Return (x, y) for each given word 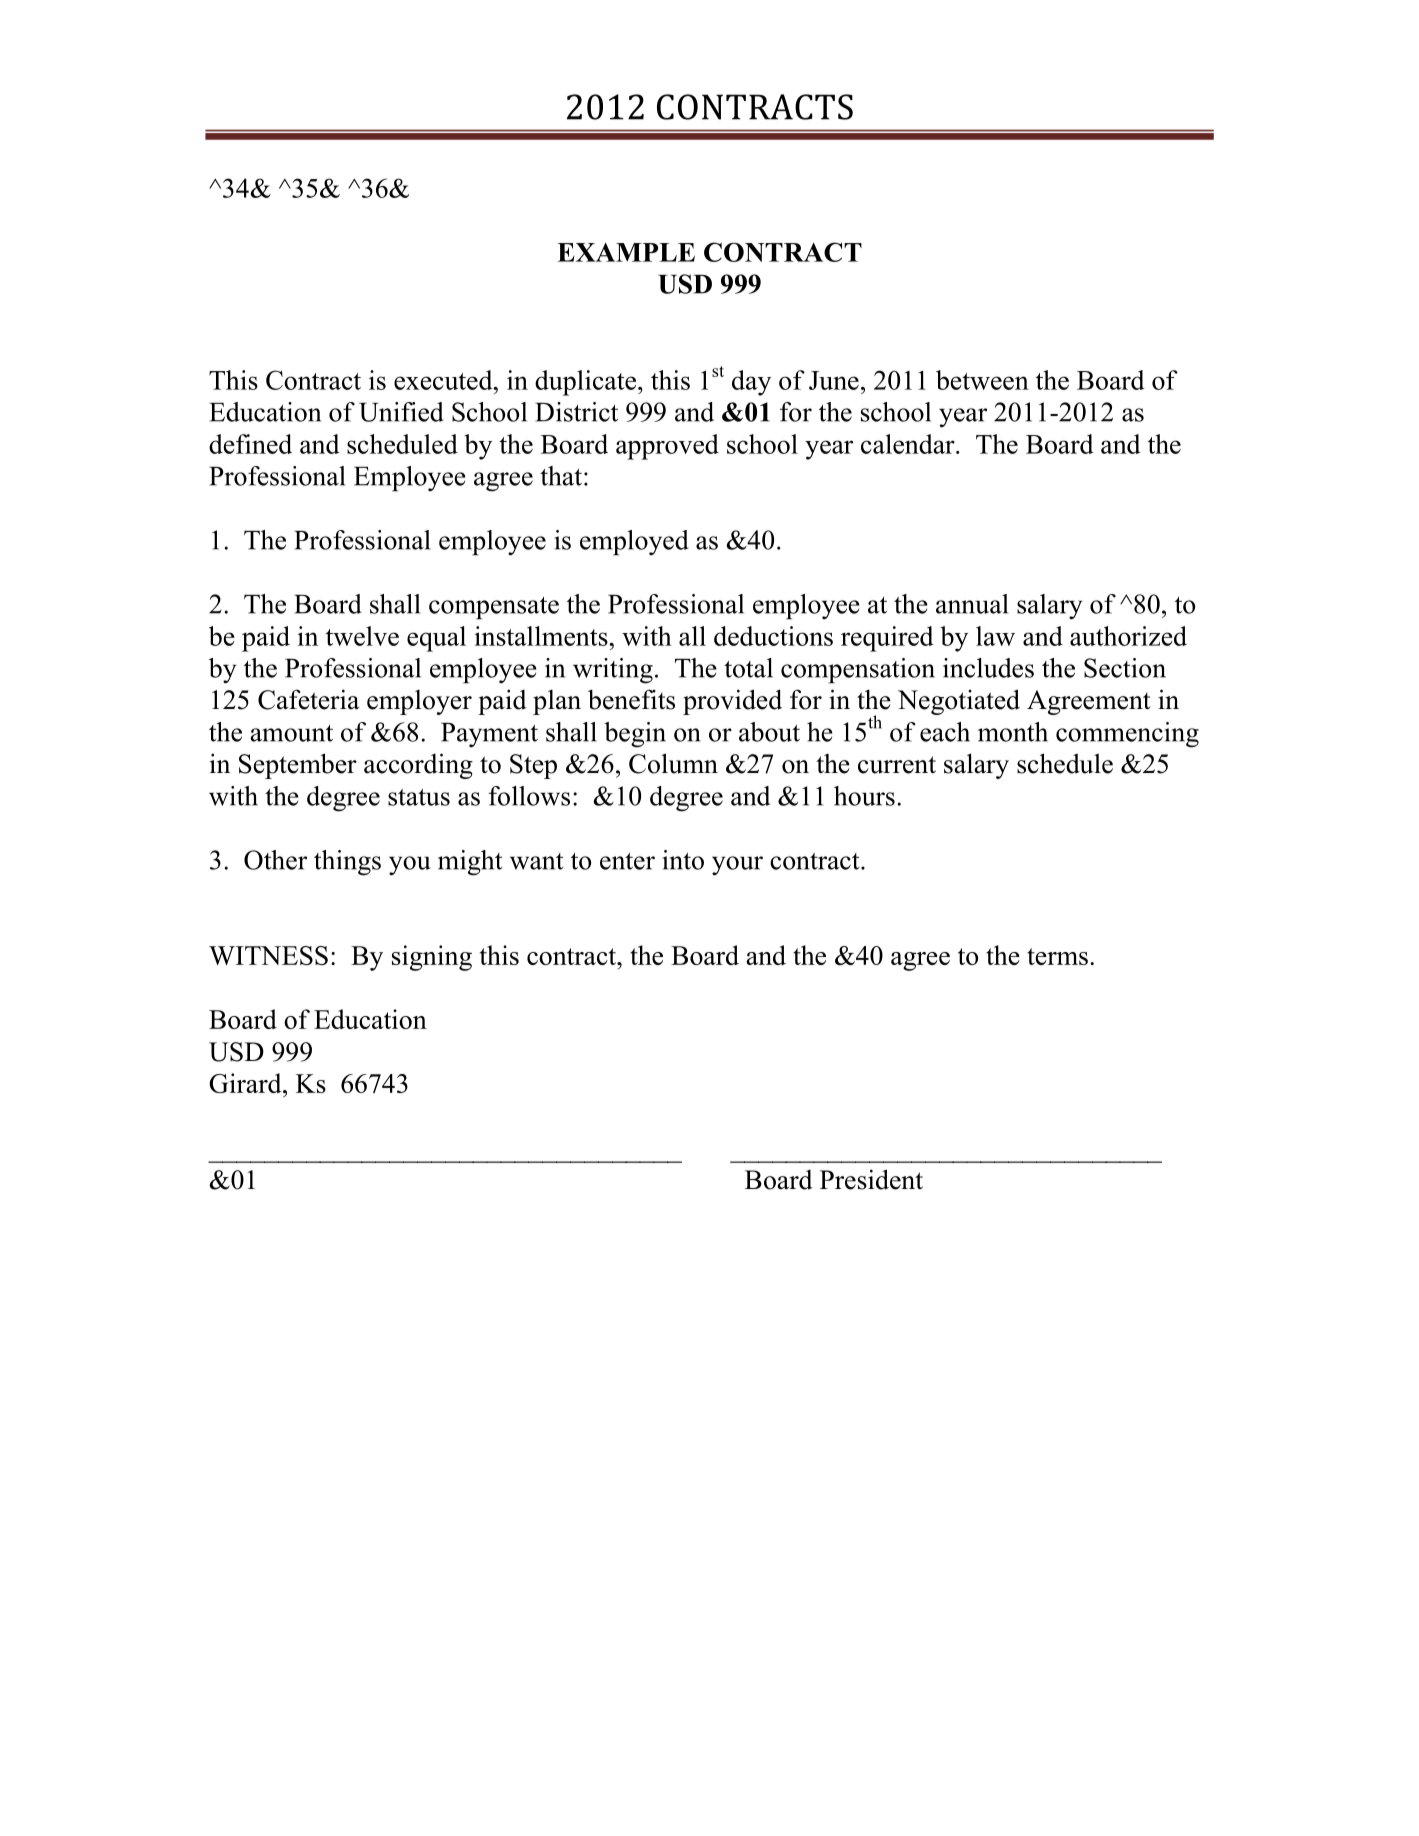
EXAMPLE (626, 252)
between (982, 380)
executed (444, 380)
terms (1057, 956)
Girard (246, 1083)
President (871, 1179)
